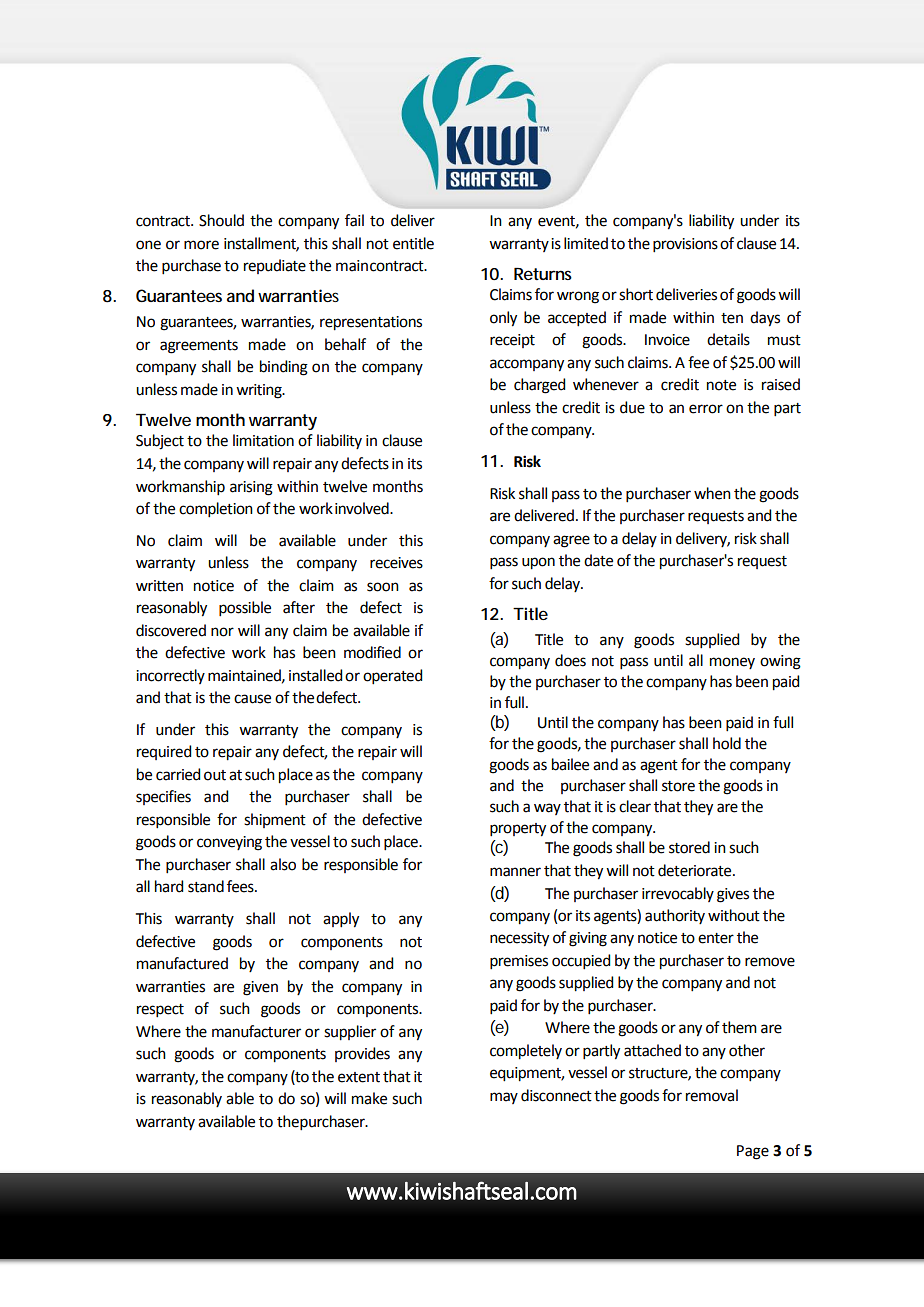 The width and height of the screenshot is (924, 1307). What do you see at coordinates (252, 699) in the screenshot?
I see `cause` at bounding box center [252, 699].
